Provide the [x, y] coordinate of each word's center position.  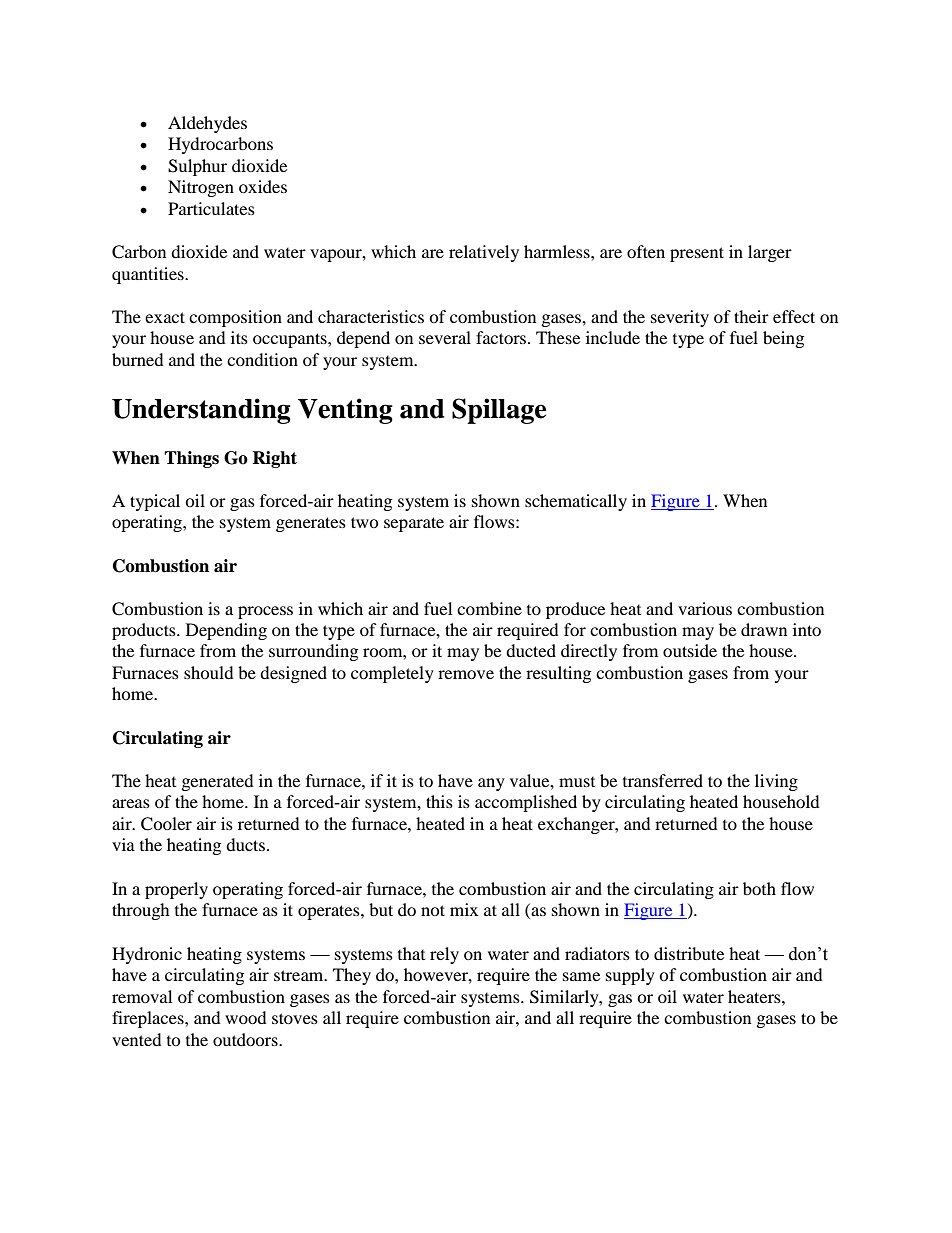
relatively [484, 253]
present [697, 254]
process [265, 612]
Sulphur [197, 167]
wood [246, 1017]
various [705, 608]
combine [489, 608]
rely [444, 955]
